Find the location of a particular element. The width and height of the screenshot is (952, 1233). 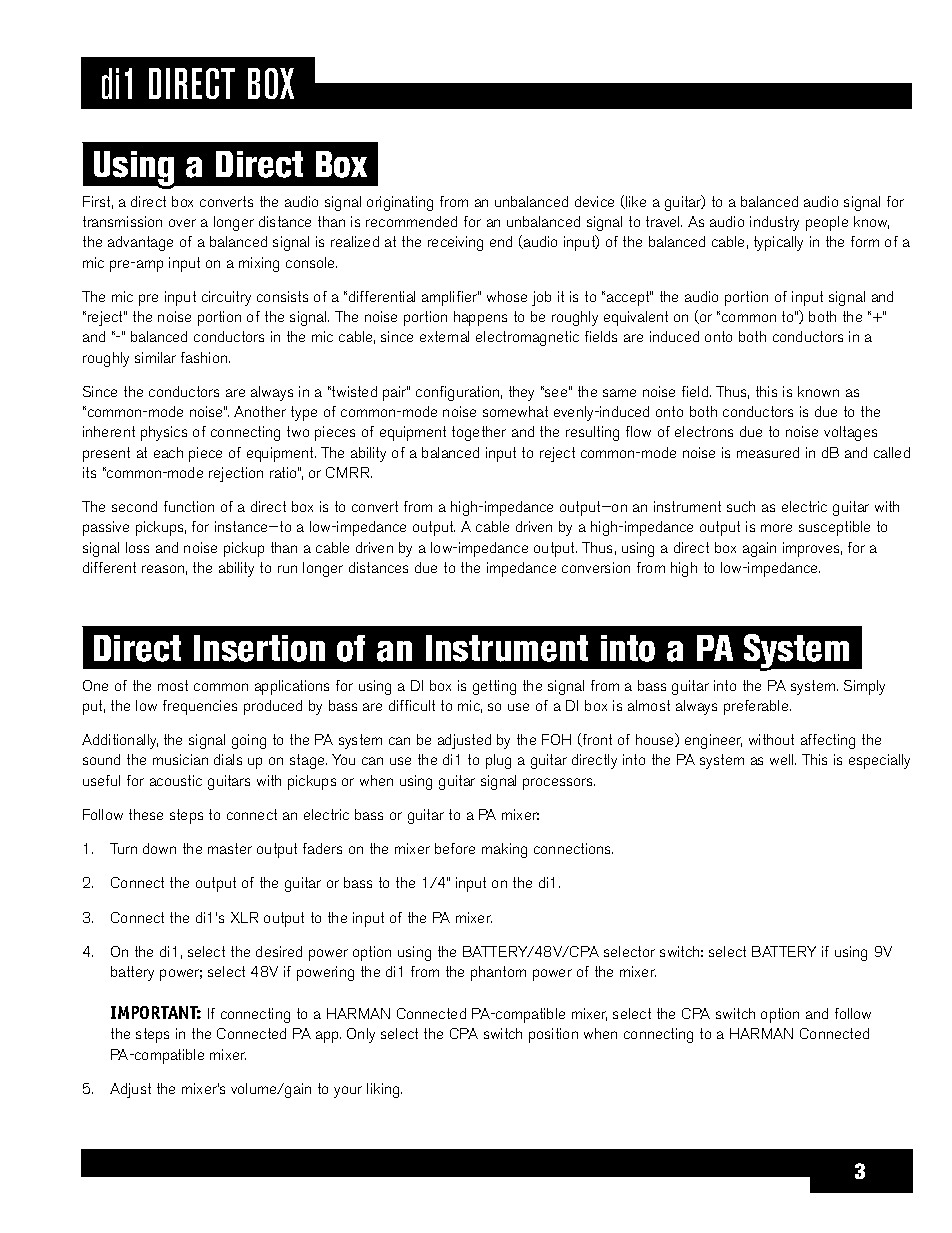

position is located at coordinates (553, 1035).
